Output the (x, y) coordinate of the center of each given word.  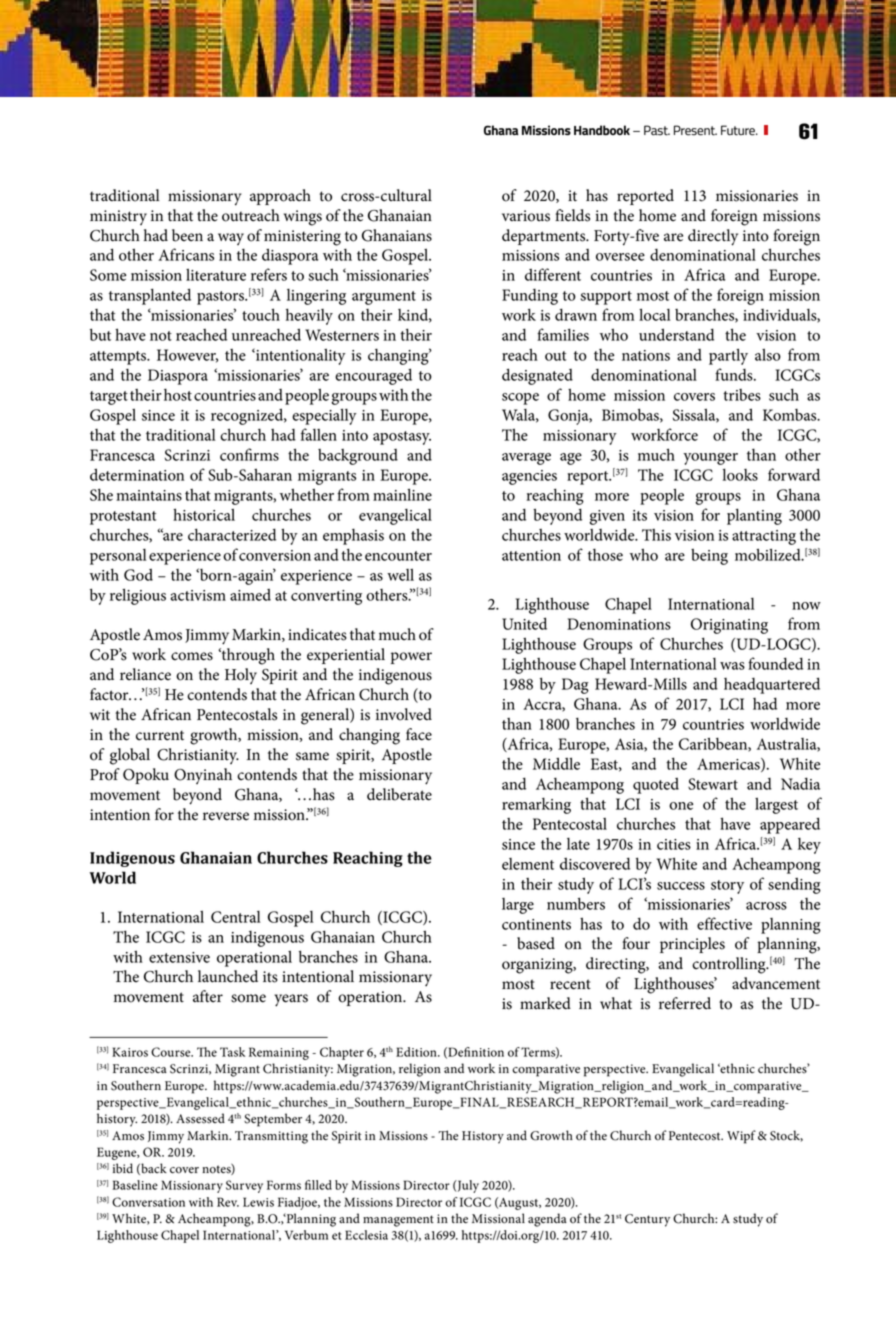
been (187, 235)
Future (739, 130)
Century (647, 1220)
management (398, 1221)
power (411, 658)
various (526, 216)
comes (192, 656)
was (732, 666)
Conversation (148, 1202)
